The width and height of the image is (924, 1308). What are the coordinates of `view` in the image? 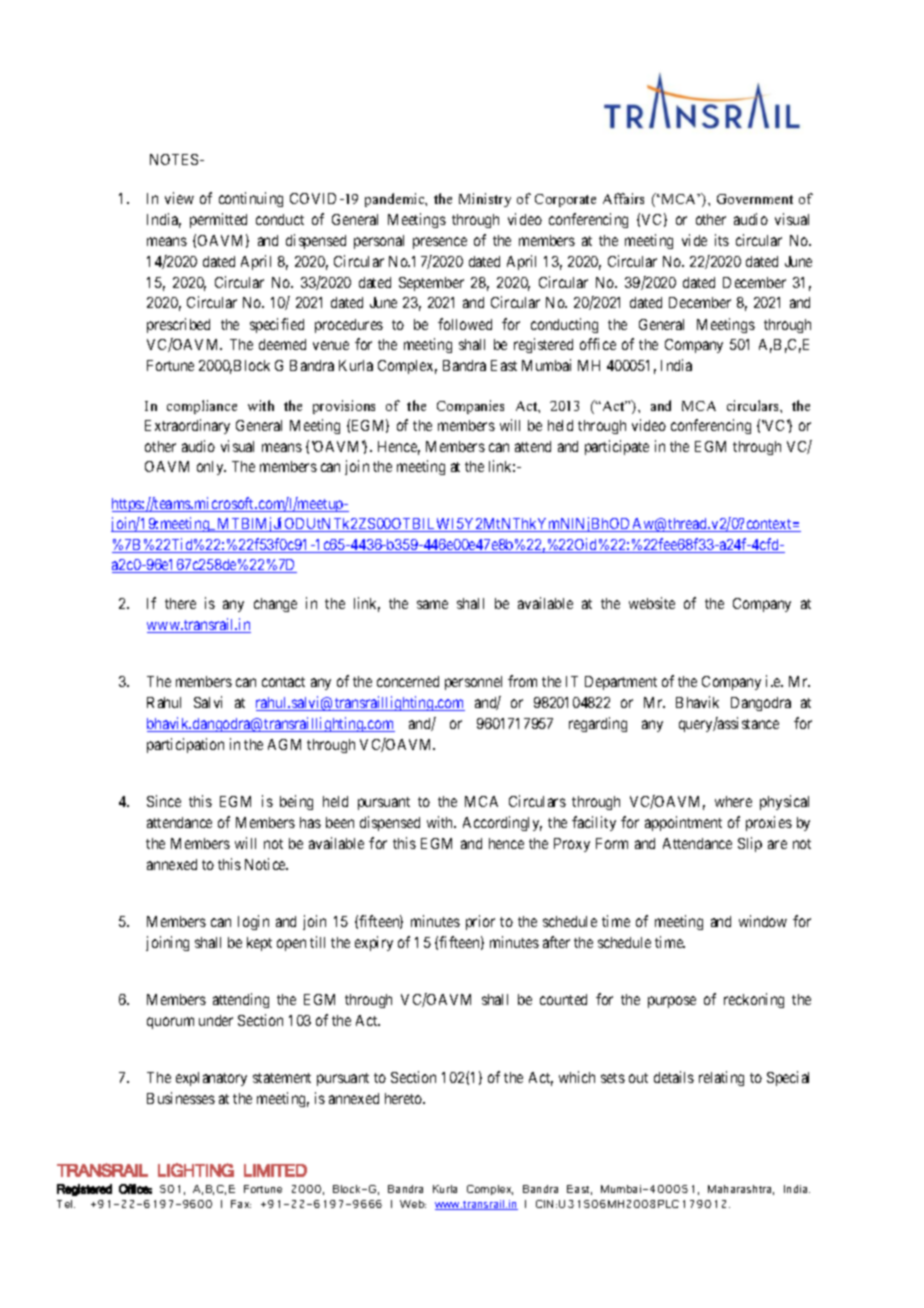 It's located at (179, 198).
